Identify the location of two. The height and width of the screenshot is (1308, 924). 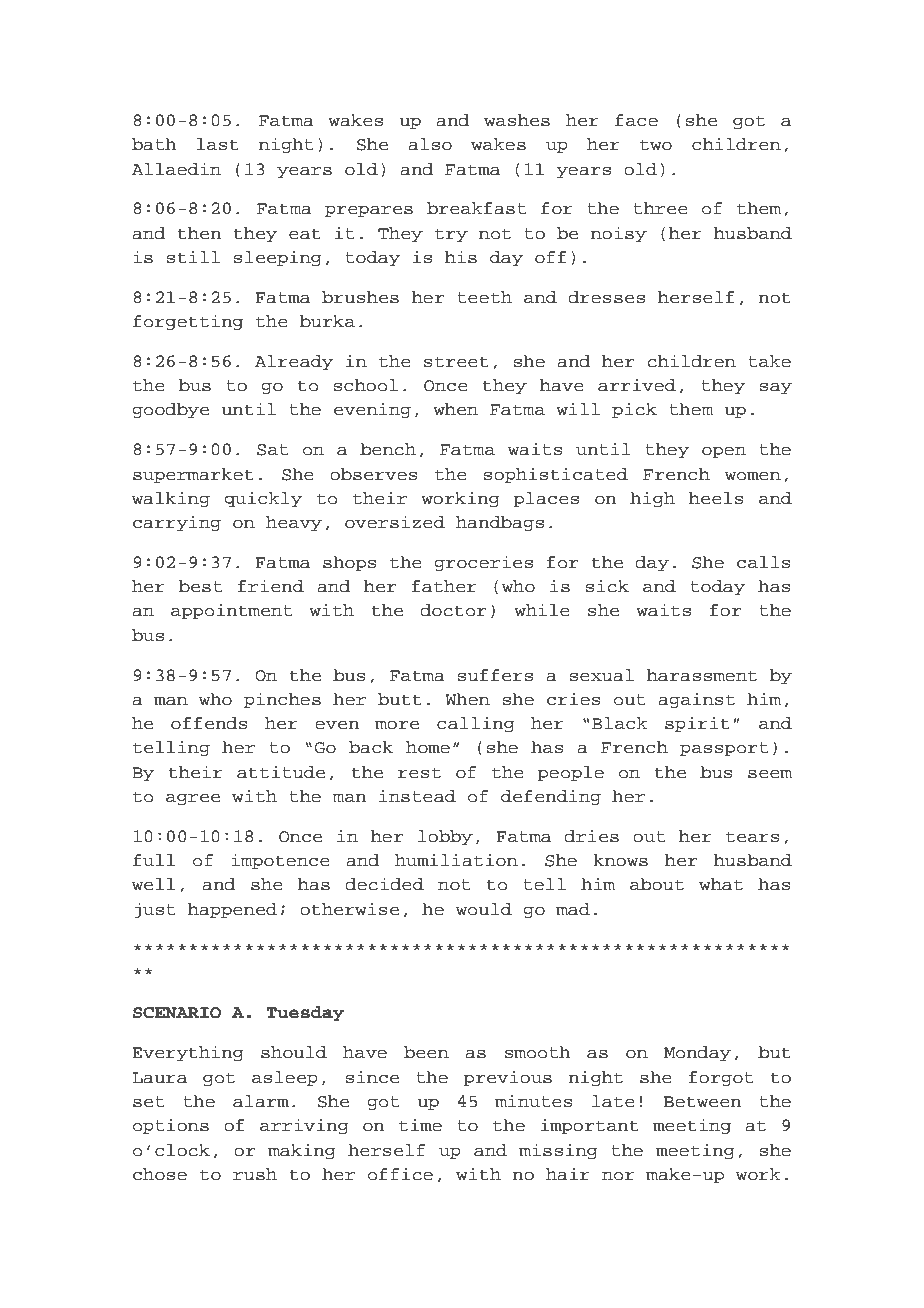
(656, 145).
